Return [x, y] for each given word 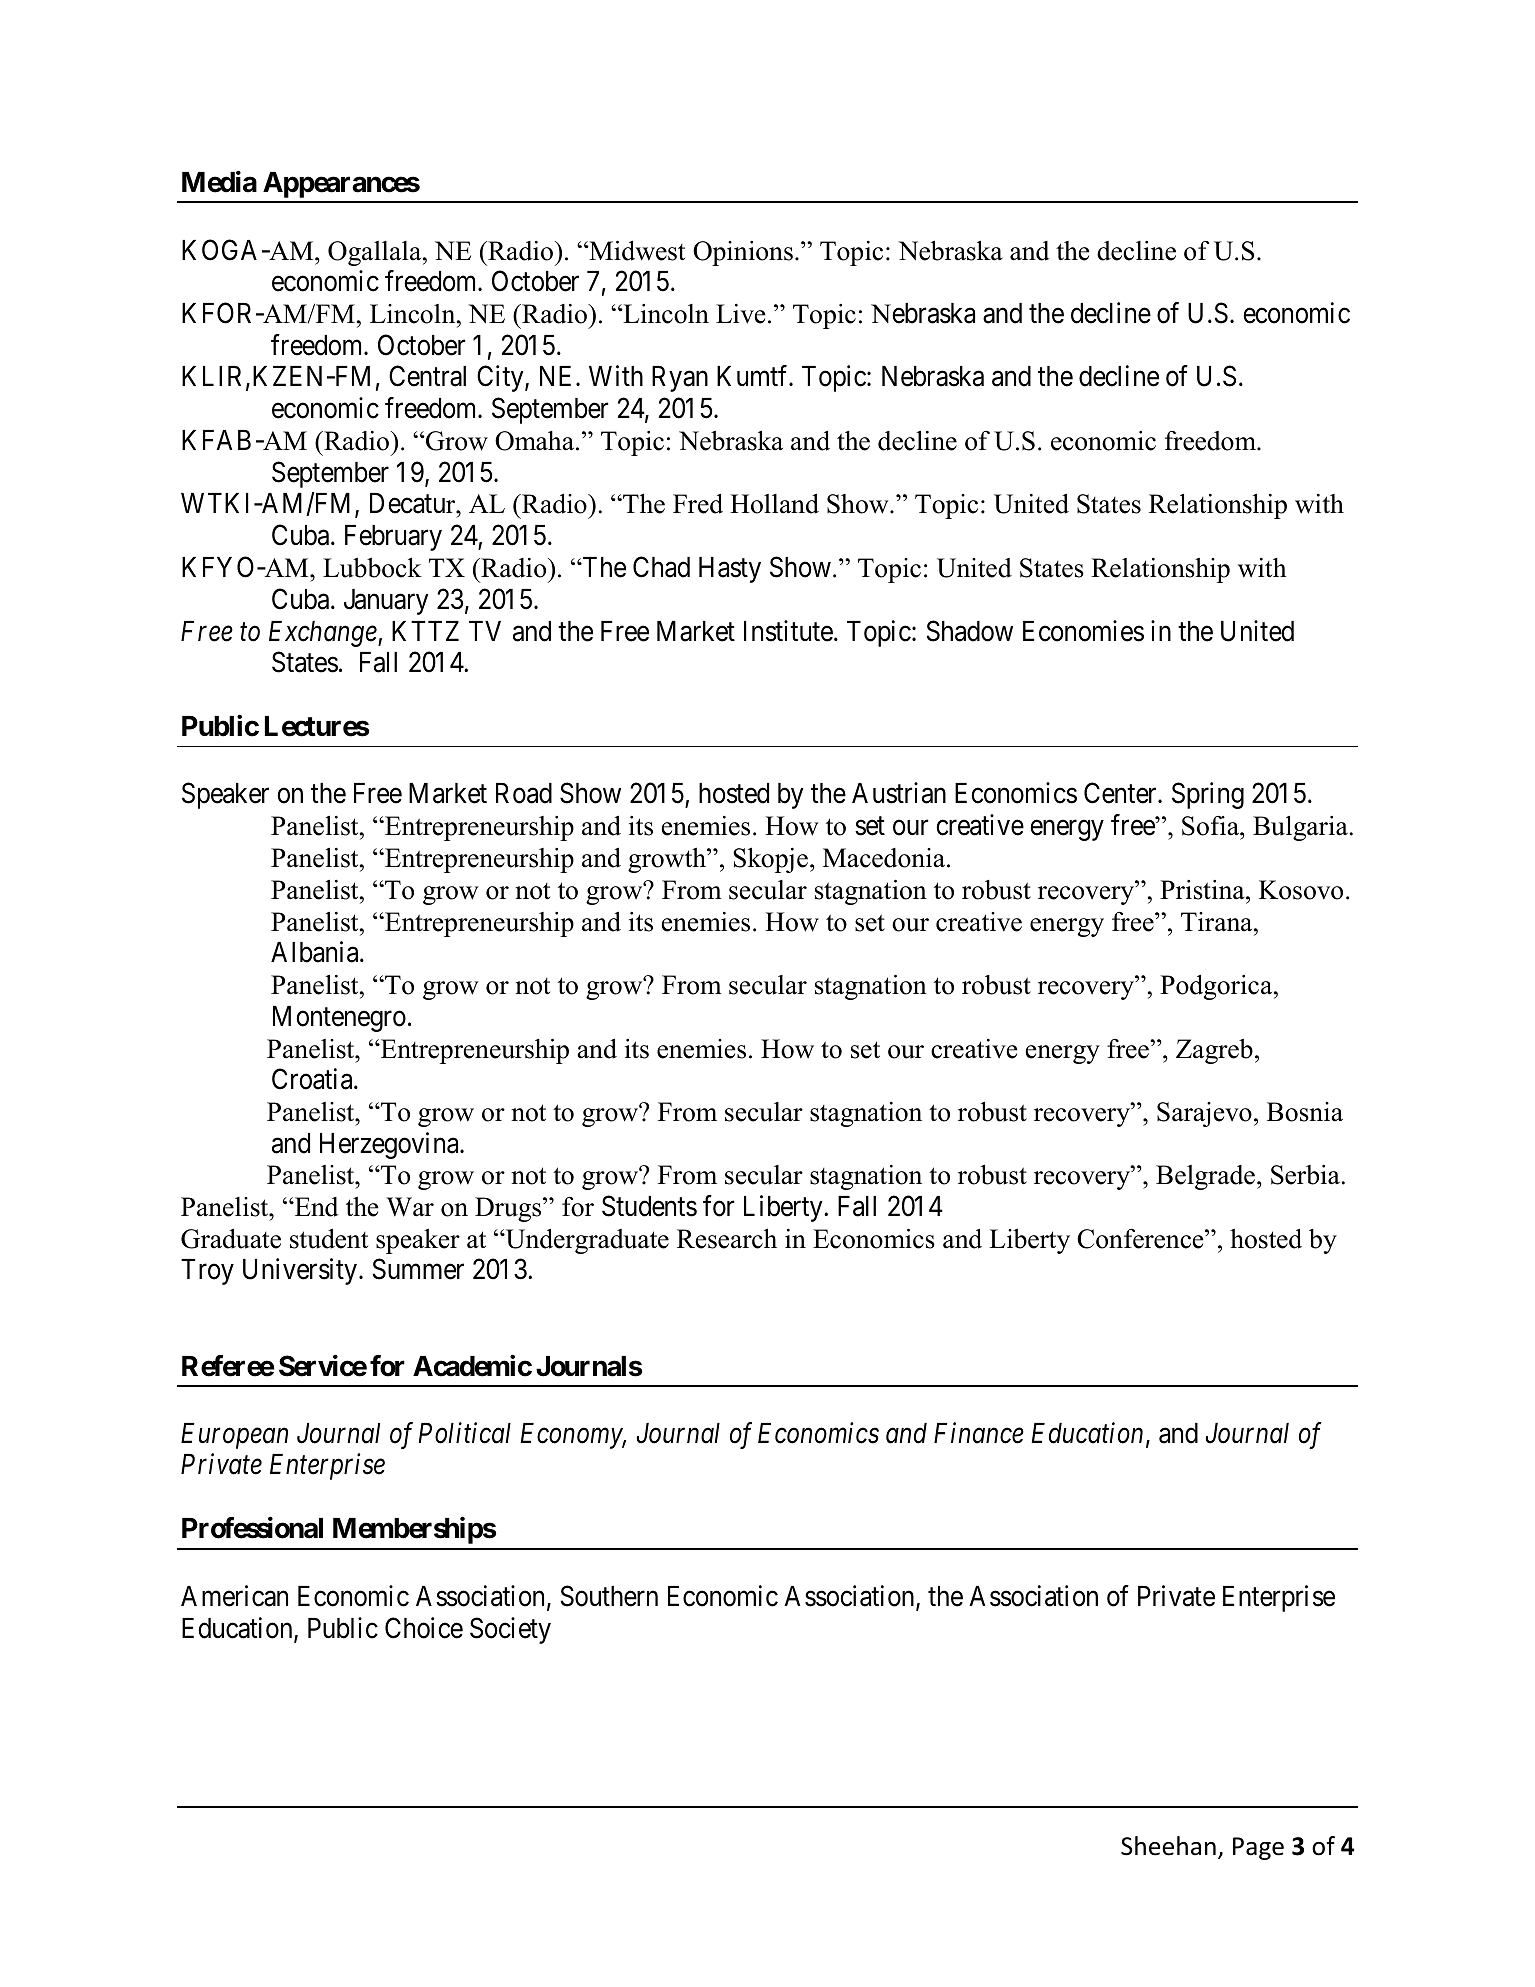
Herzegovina [390, 1145]
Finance [979, 1433]
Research [727, 1238]
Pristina [1203, 890]
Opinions [743, 253]
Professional [252, 1528]
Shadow [970, 631]
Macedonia [884, 858]
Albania [316, 952]
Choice [424, 1628]
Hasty [730, 570]
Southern [609, 1596]
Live [741, 314]
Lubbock [372, 567]
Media [219, 182]
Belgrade [1205, 1177]
